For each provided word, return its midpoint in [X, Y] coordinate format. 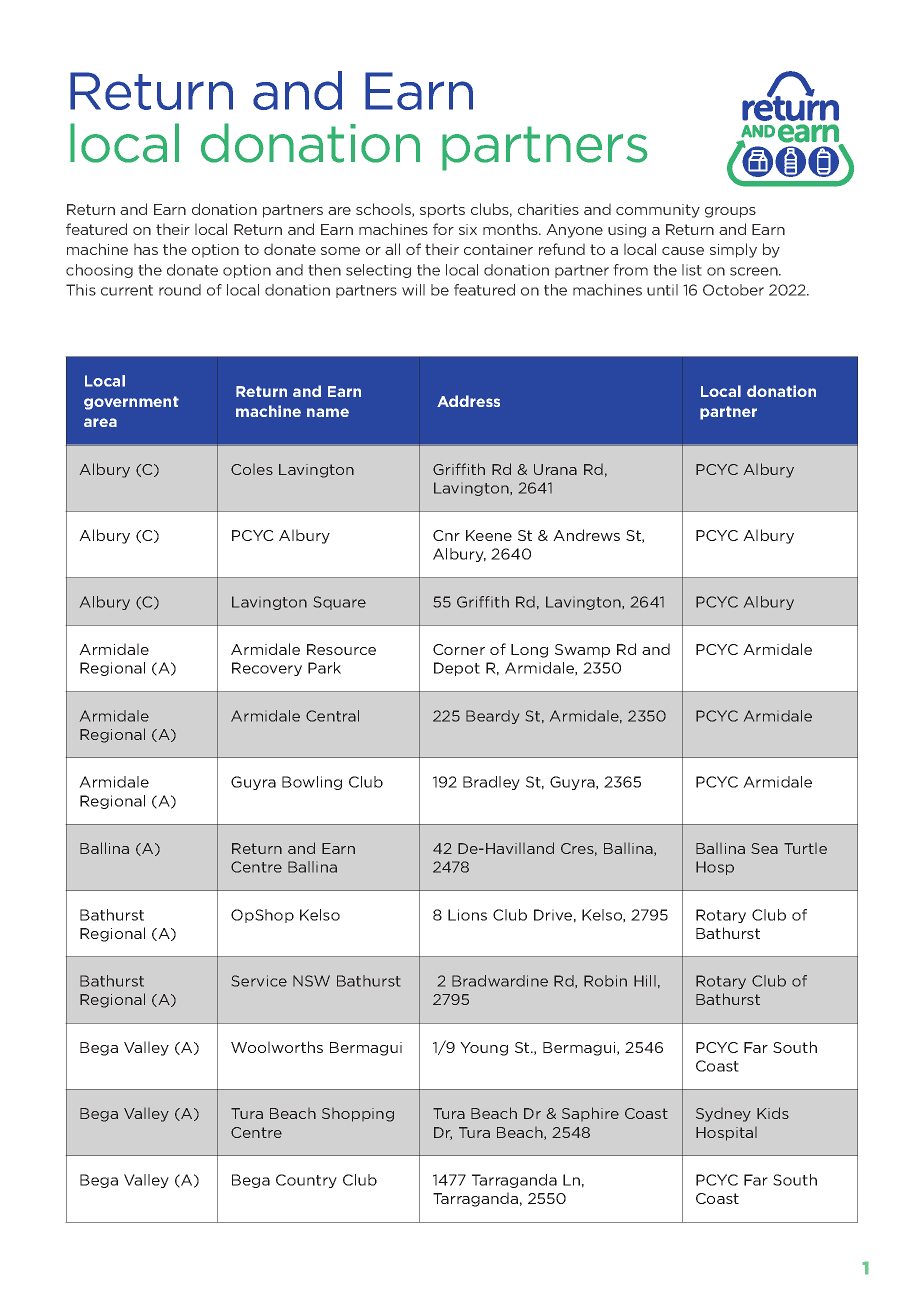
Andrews [586, 535]
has [146, 249]
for [443, 229]
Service [259, 981]
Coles [252, 469]
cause [683, 251]
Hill [645, 981]
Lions [467, 915]
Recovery [267, 669]
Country [306, 1181]
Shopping [358, 1115]
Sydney [723, 1115]
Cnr [446, 535]
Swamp [582, 651]
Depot [457, 669]
